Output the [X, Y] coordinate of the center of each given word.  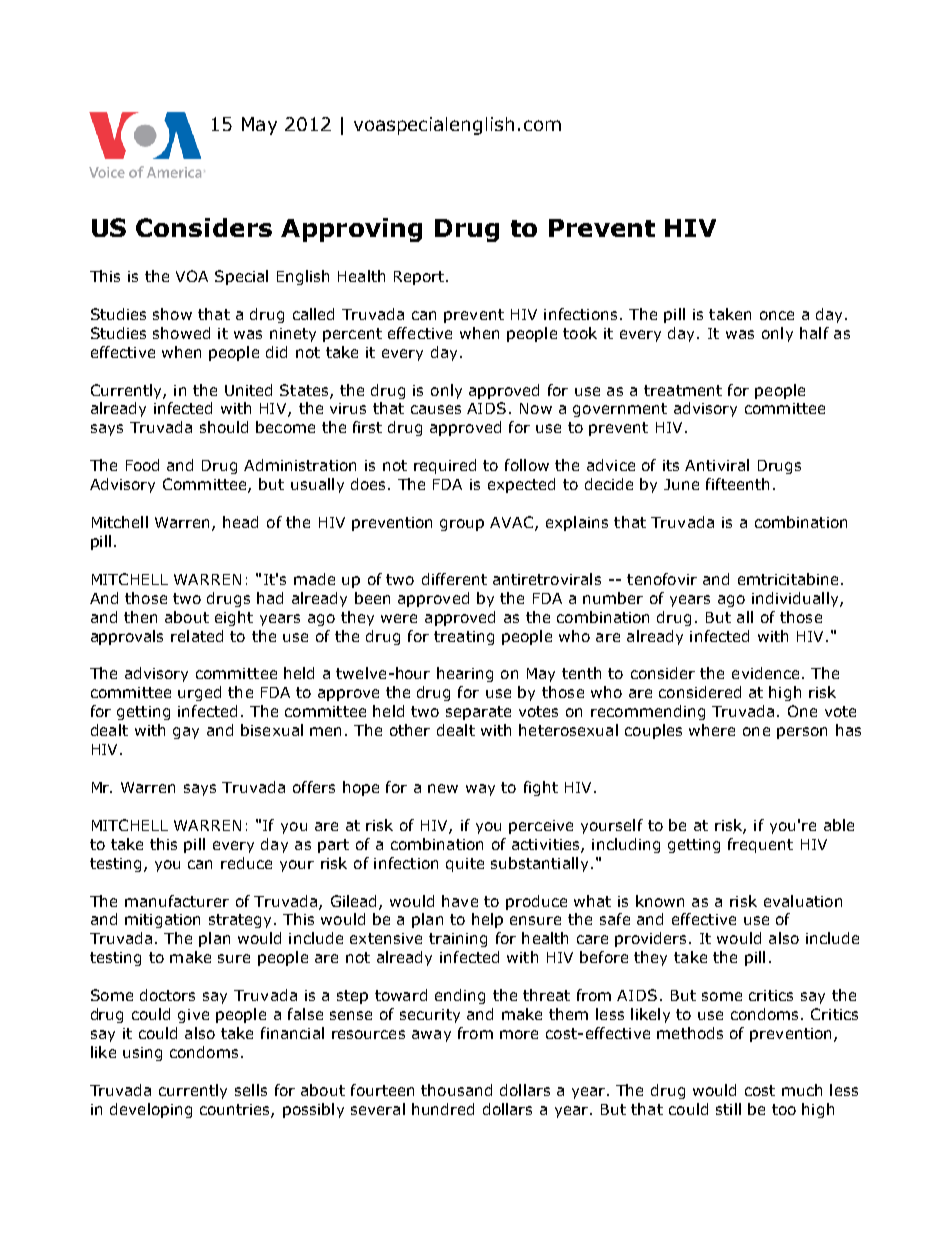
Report [419, 278]
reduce [246, 863]
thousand [456, 1090]
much [802, 1090]
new [443, 788]
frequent [760, 845]
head [240, 522]
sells [251, 1090]
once [777, 315]
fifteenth [737, 484]
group [462, 525]
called [313, 314]
